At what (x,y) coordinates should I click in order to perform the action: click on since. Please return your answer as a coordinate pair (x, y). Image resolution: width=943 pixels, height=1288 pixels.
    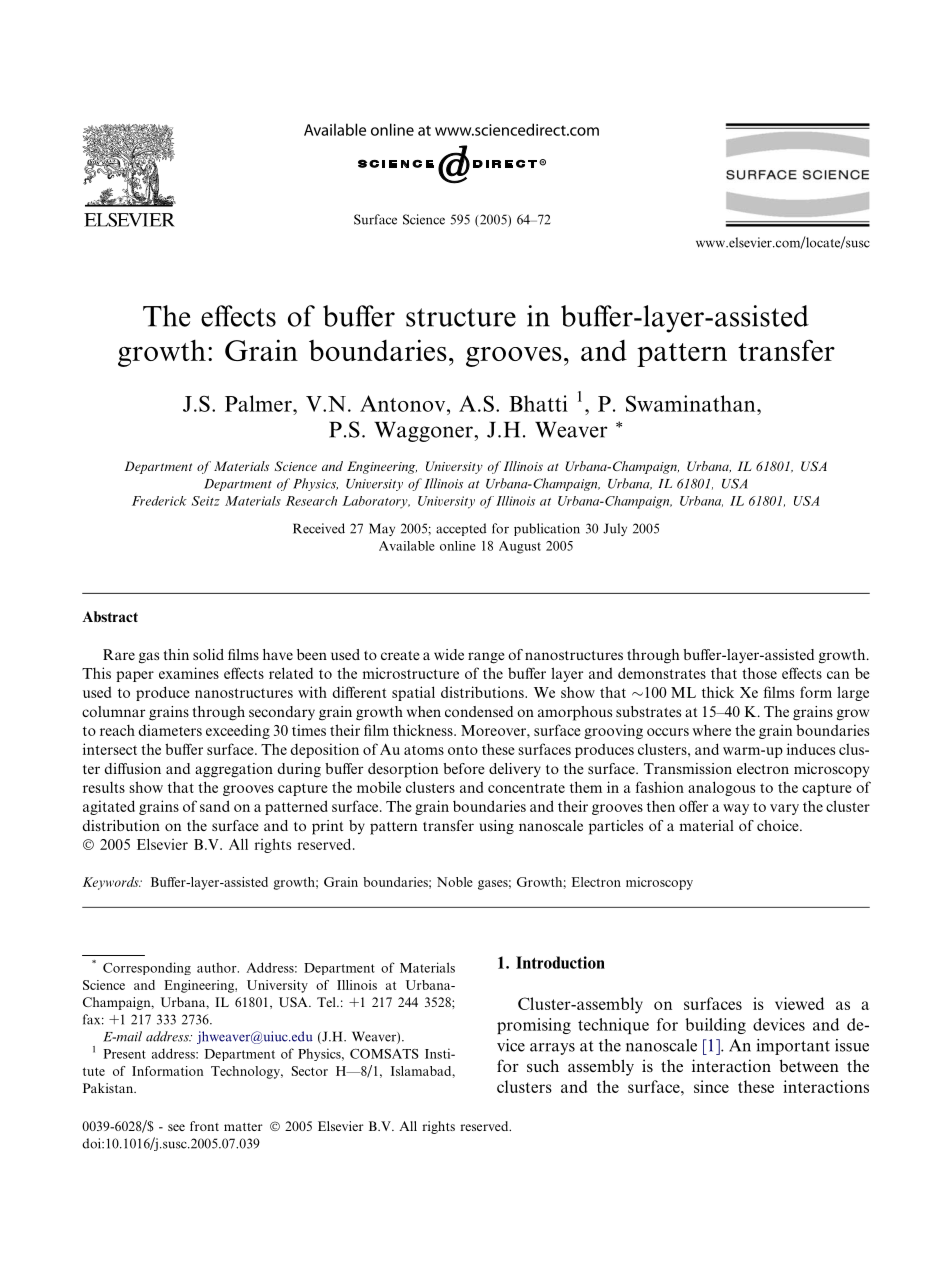
    Looking at the image, I should click on (711, 1086).
